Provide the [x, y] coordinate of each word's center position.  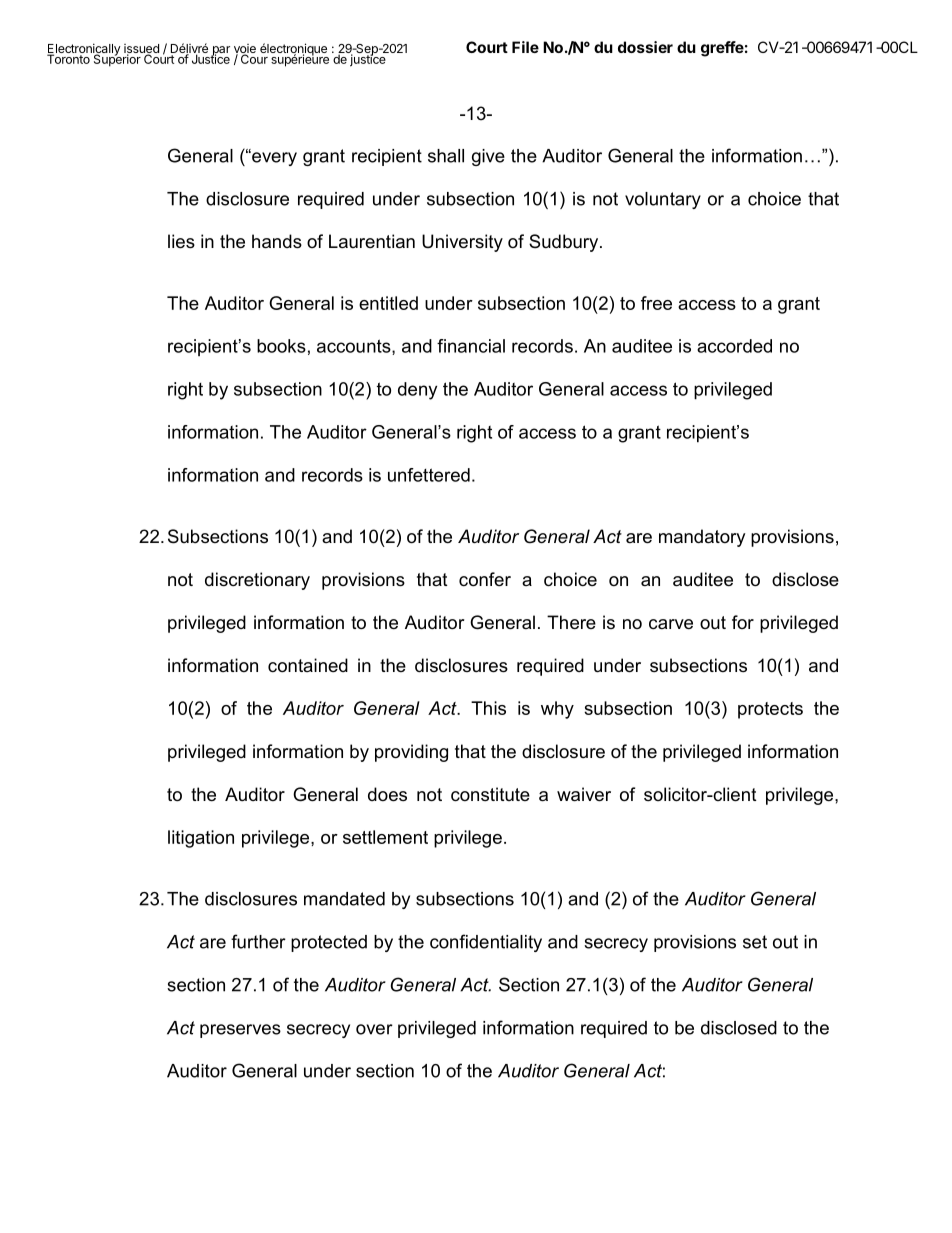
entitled [388, 303]
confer [485, 579]
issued [141, 50]
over [374, 1029]
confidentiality [486, 943]
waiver [584, 794]
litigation [201, 839]
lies [181, 241]
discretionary [257, 581]
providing [411, 753]
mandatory [702, 538]
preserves [240, 1031]
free [656, 303]
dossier [645, 47]
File [525, 47]
